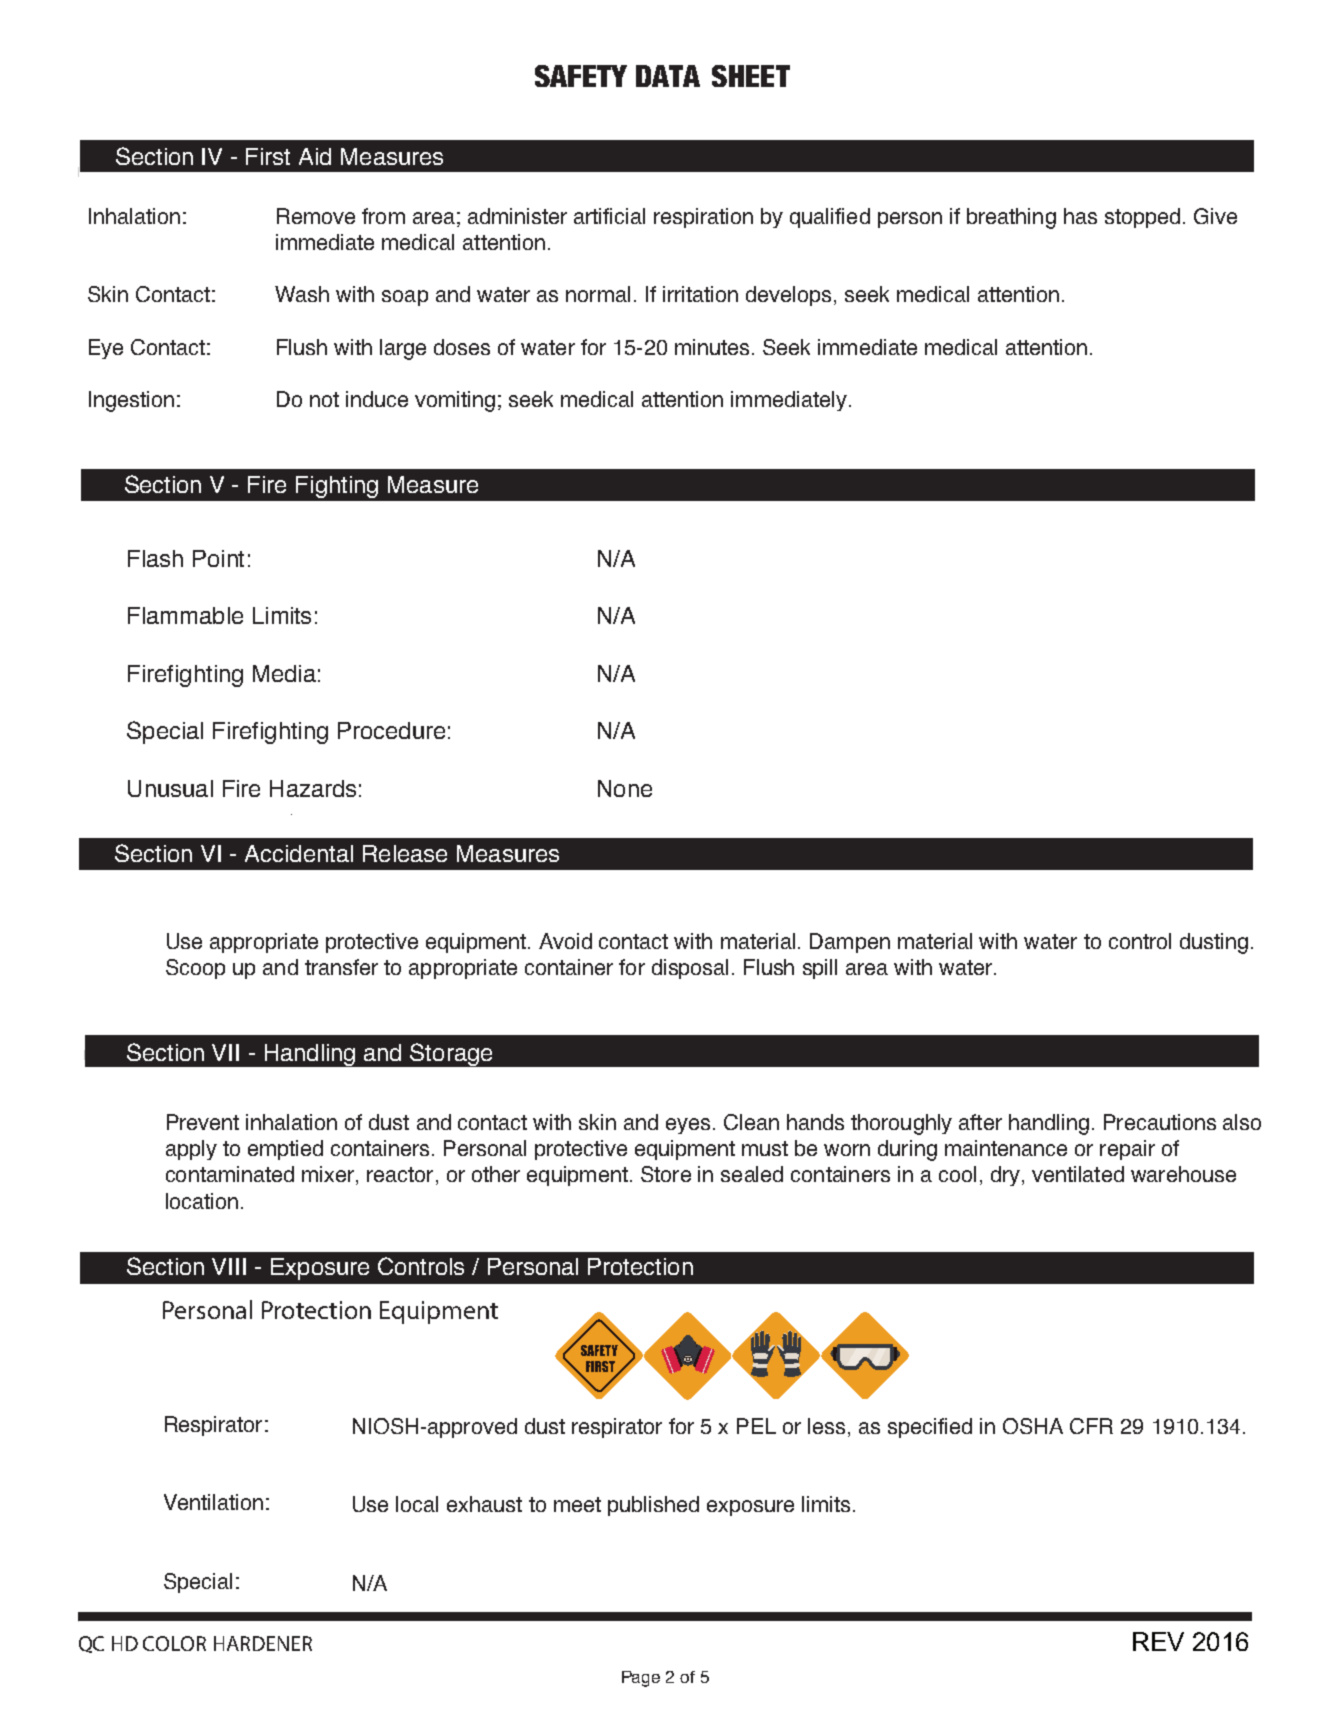 The height and width of the document is (1722, 1330). What do you see at coordinates (1142, 218) in the document?
I see `stopped` at bounding box center [1142, 218].
